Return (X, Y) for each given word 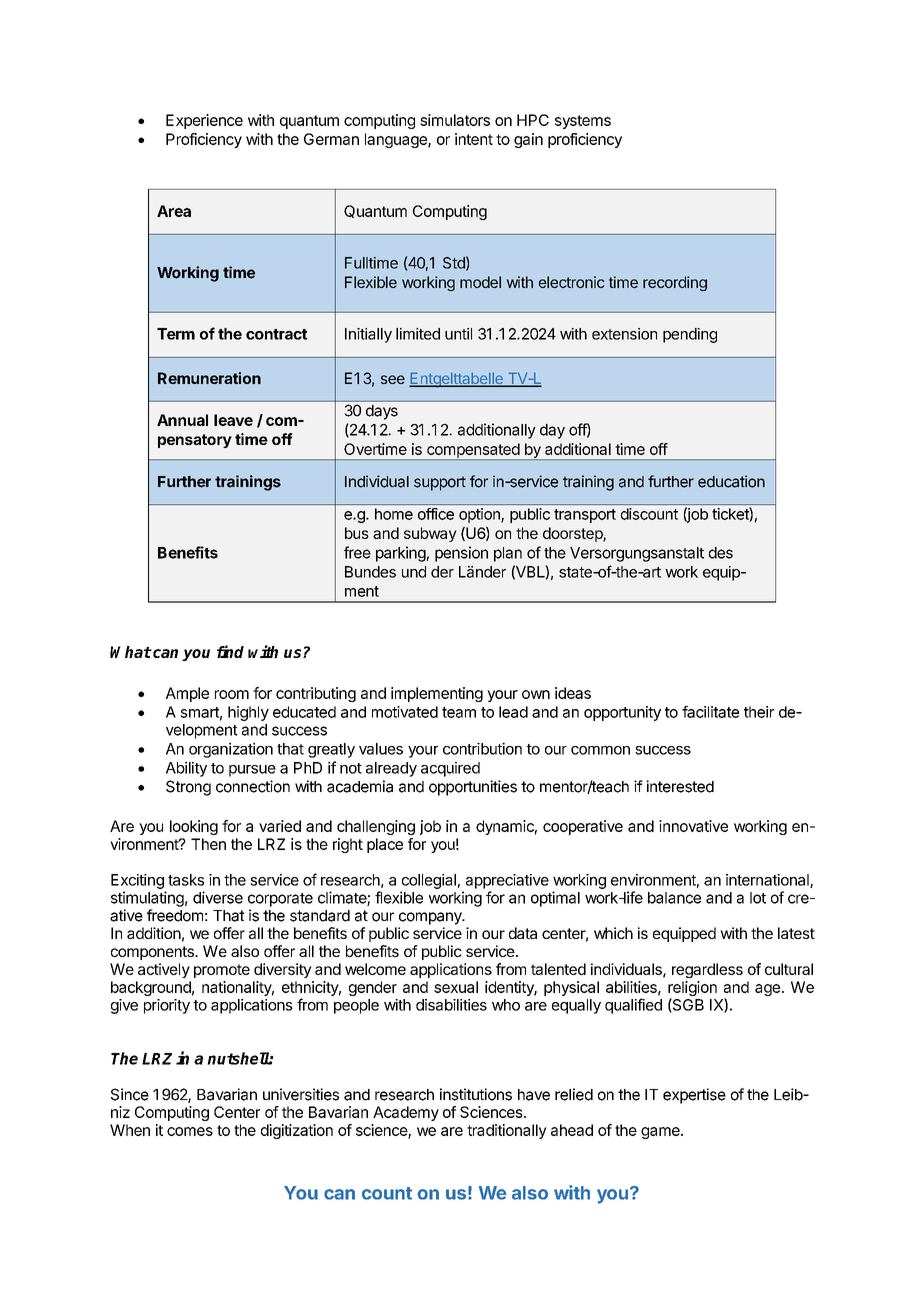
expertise (694, 1096)
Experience (204, 121)
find (230, 651)
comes (190, 1131)
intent (474, 139)
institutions (476, 1094)
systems (583, 122)
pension (461, 554)
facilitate (710, 712)
